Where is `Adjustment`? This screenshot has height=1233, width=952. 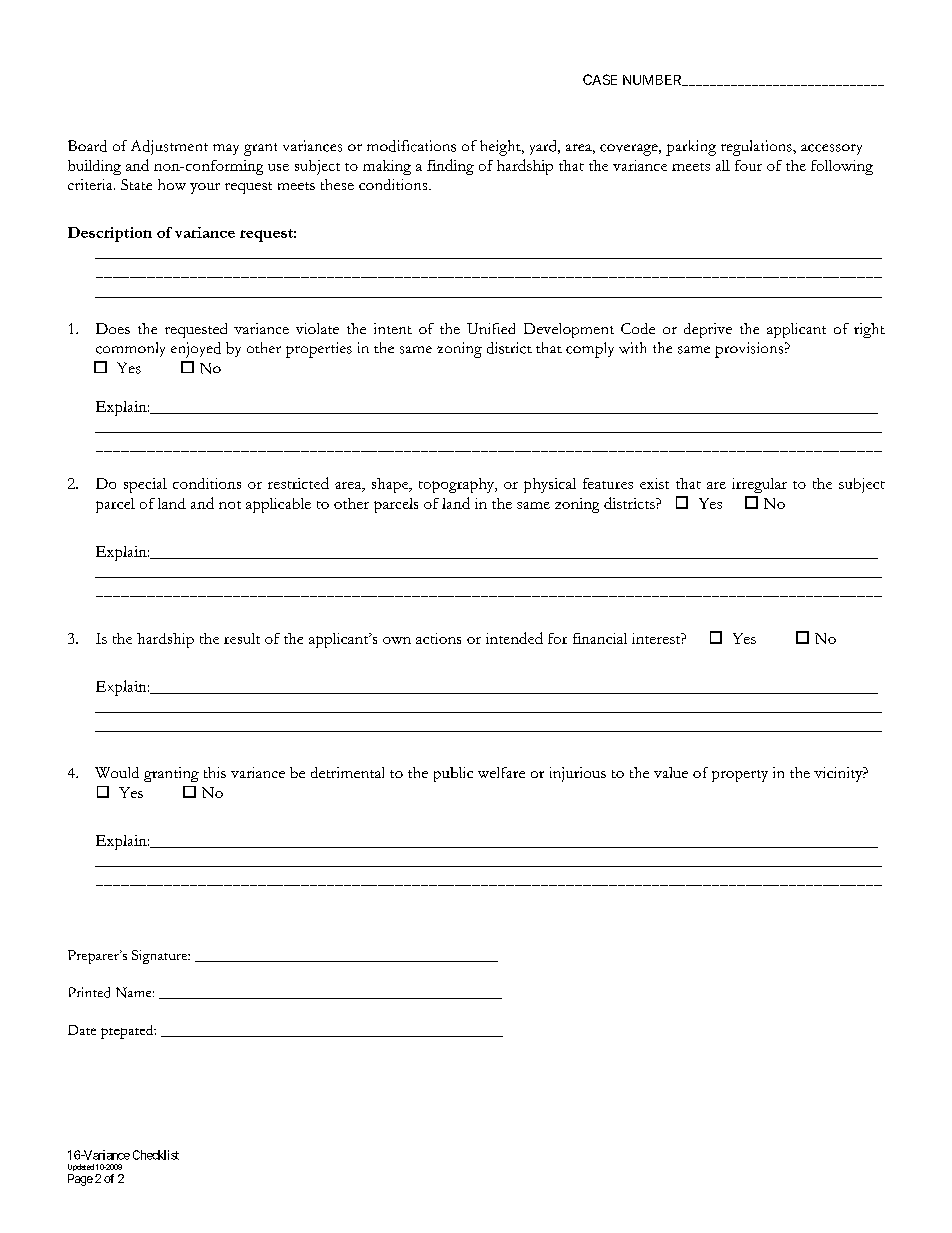 Adjustment is located at coordinates (169, 147).
